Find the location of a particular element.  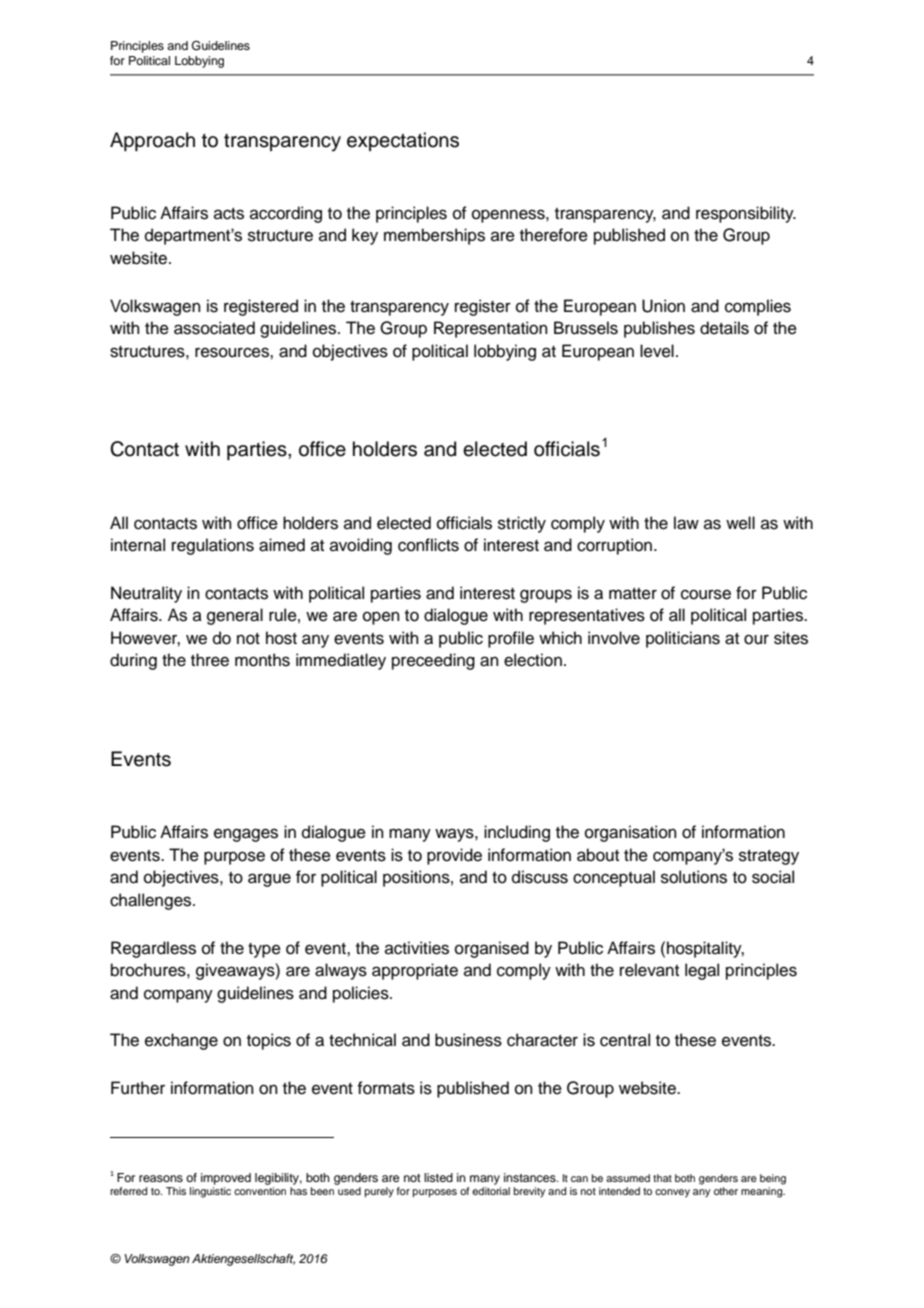

responsibility is located at coordinates (746, 214).
